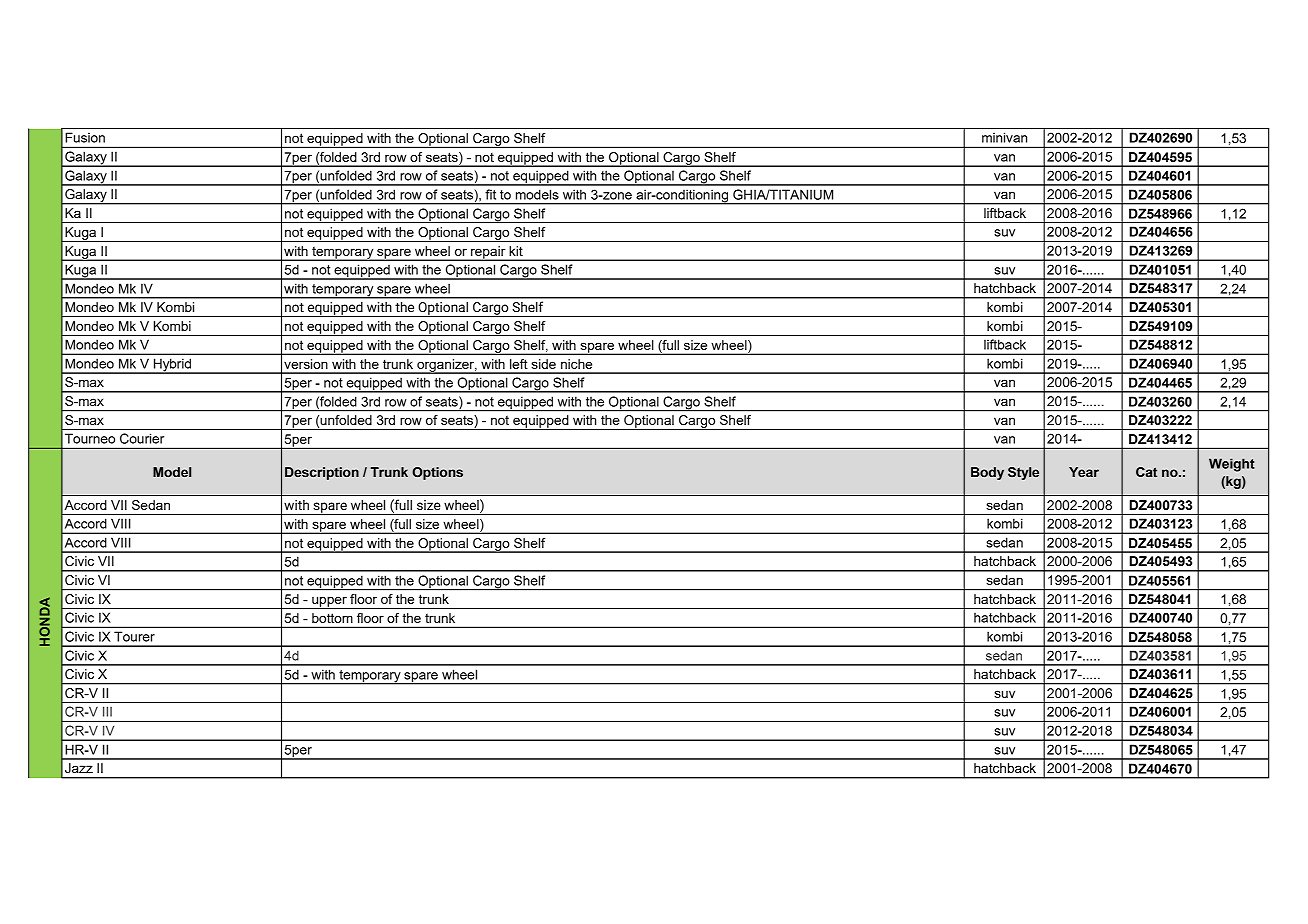  I want to click on minivan, so click(1004, 138).
